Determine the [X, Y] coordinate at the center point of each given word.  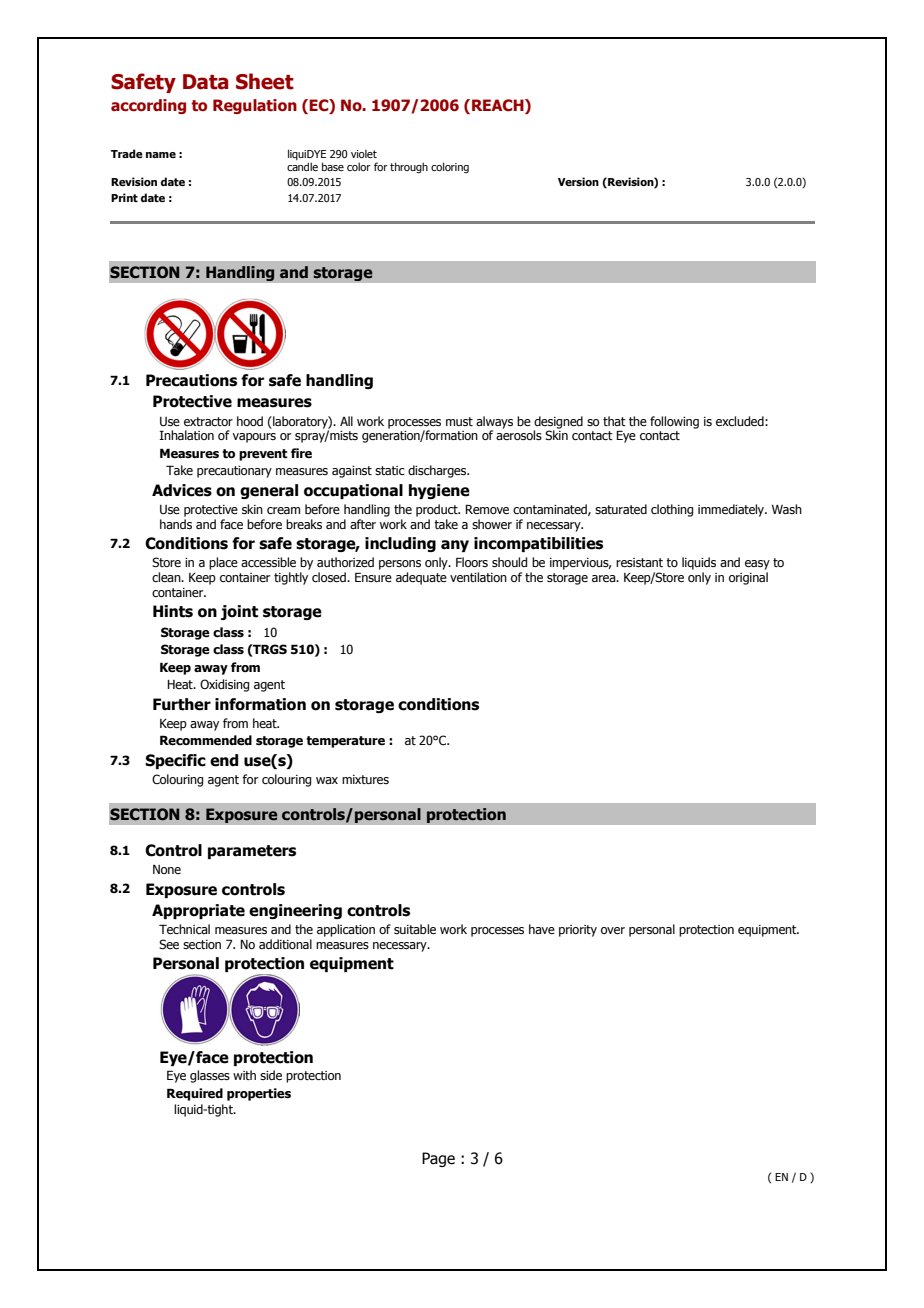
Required [195, 1094]
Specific [175, 761]
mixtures [365, 779]
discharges [438, 471]
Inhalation [186, 435]
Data [206, 82]
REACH [499, 106]
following [674, 422]
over [613, 930]
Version [578, 181]
